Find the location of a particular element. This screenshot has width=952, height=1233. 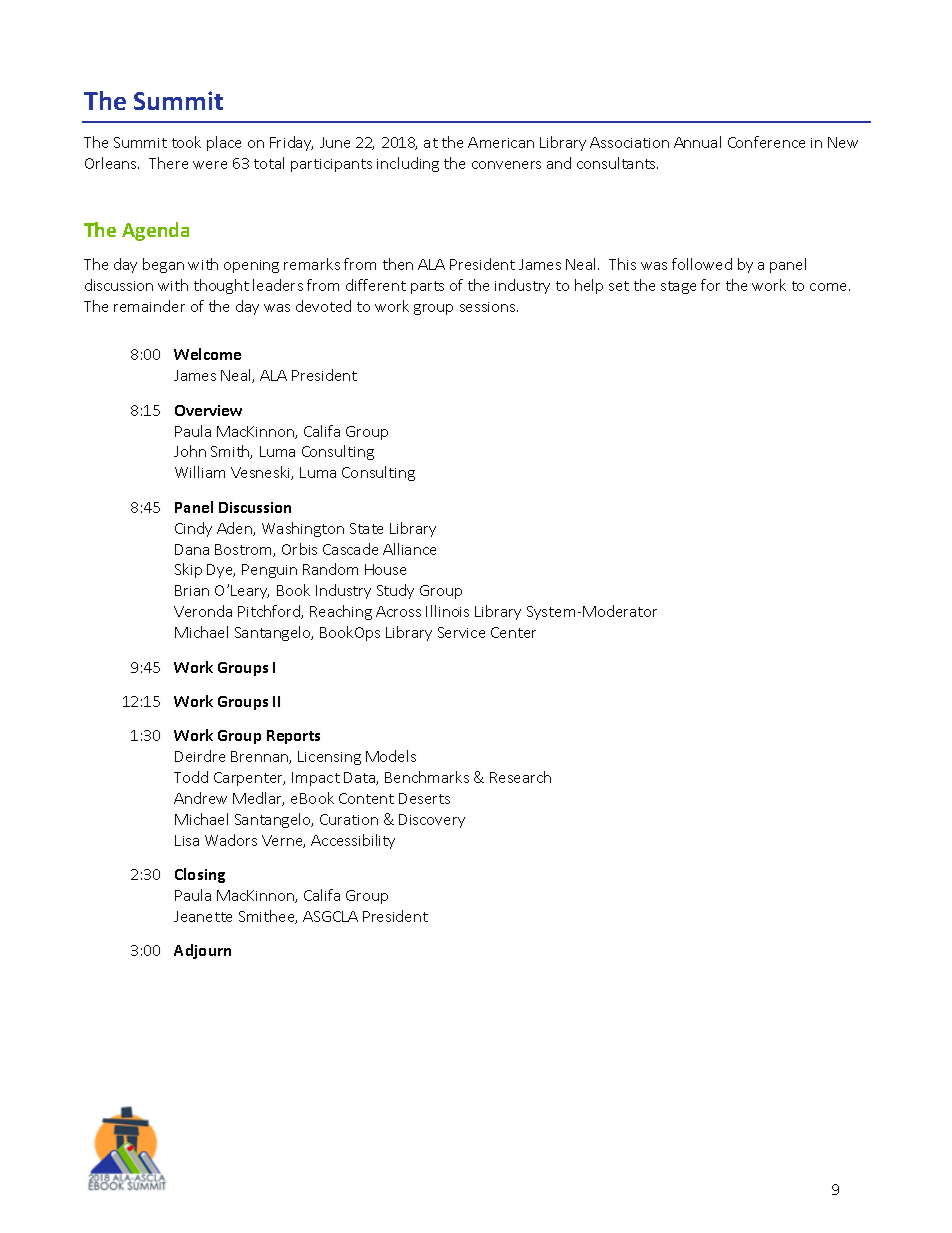

Center is located at coordinates (513, 632).
